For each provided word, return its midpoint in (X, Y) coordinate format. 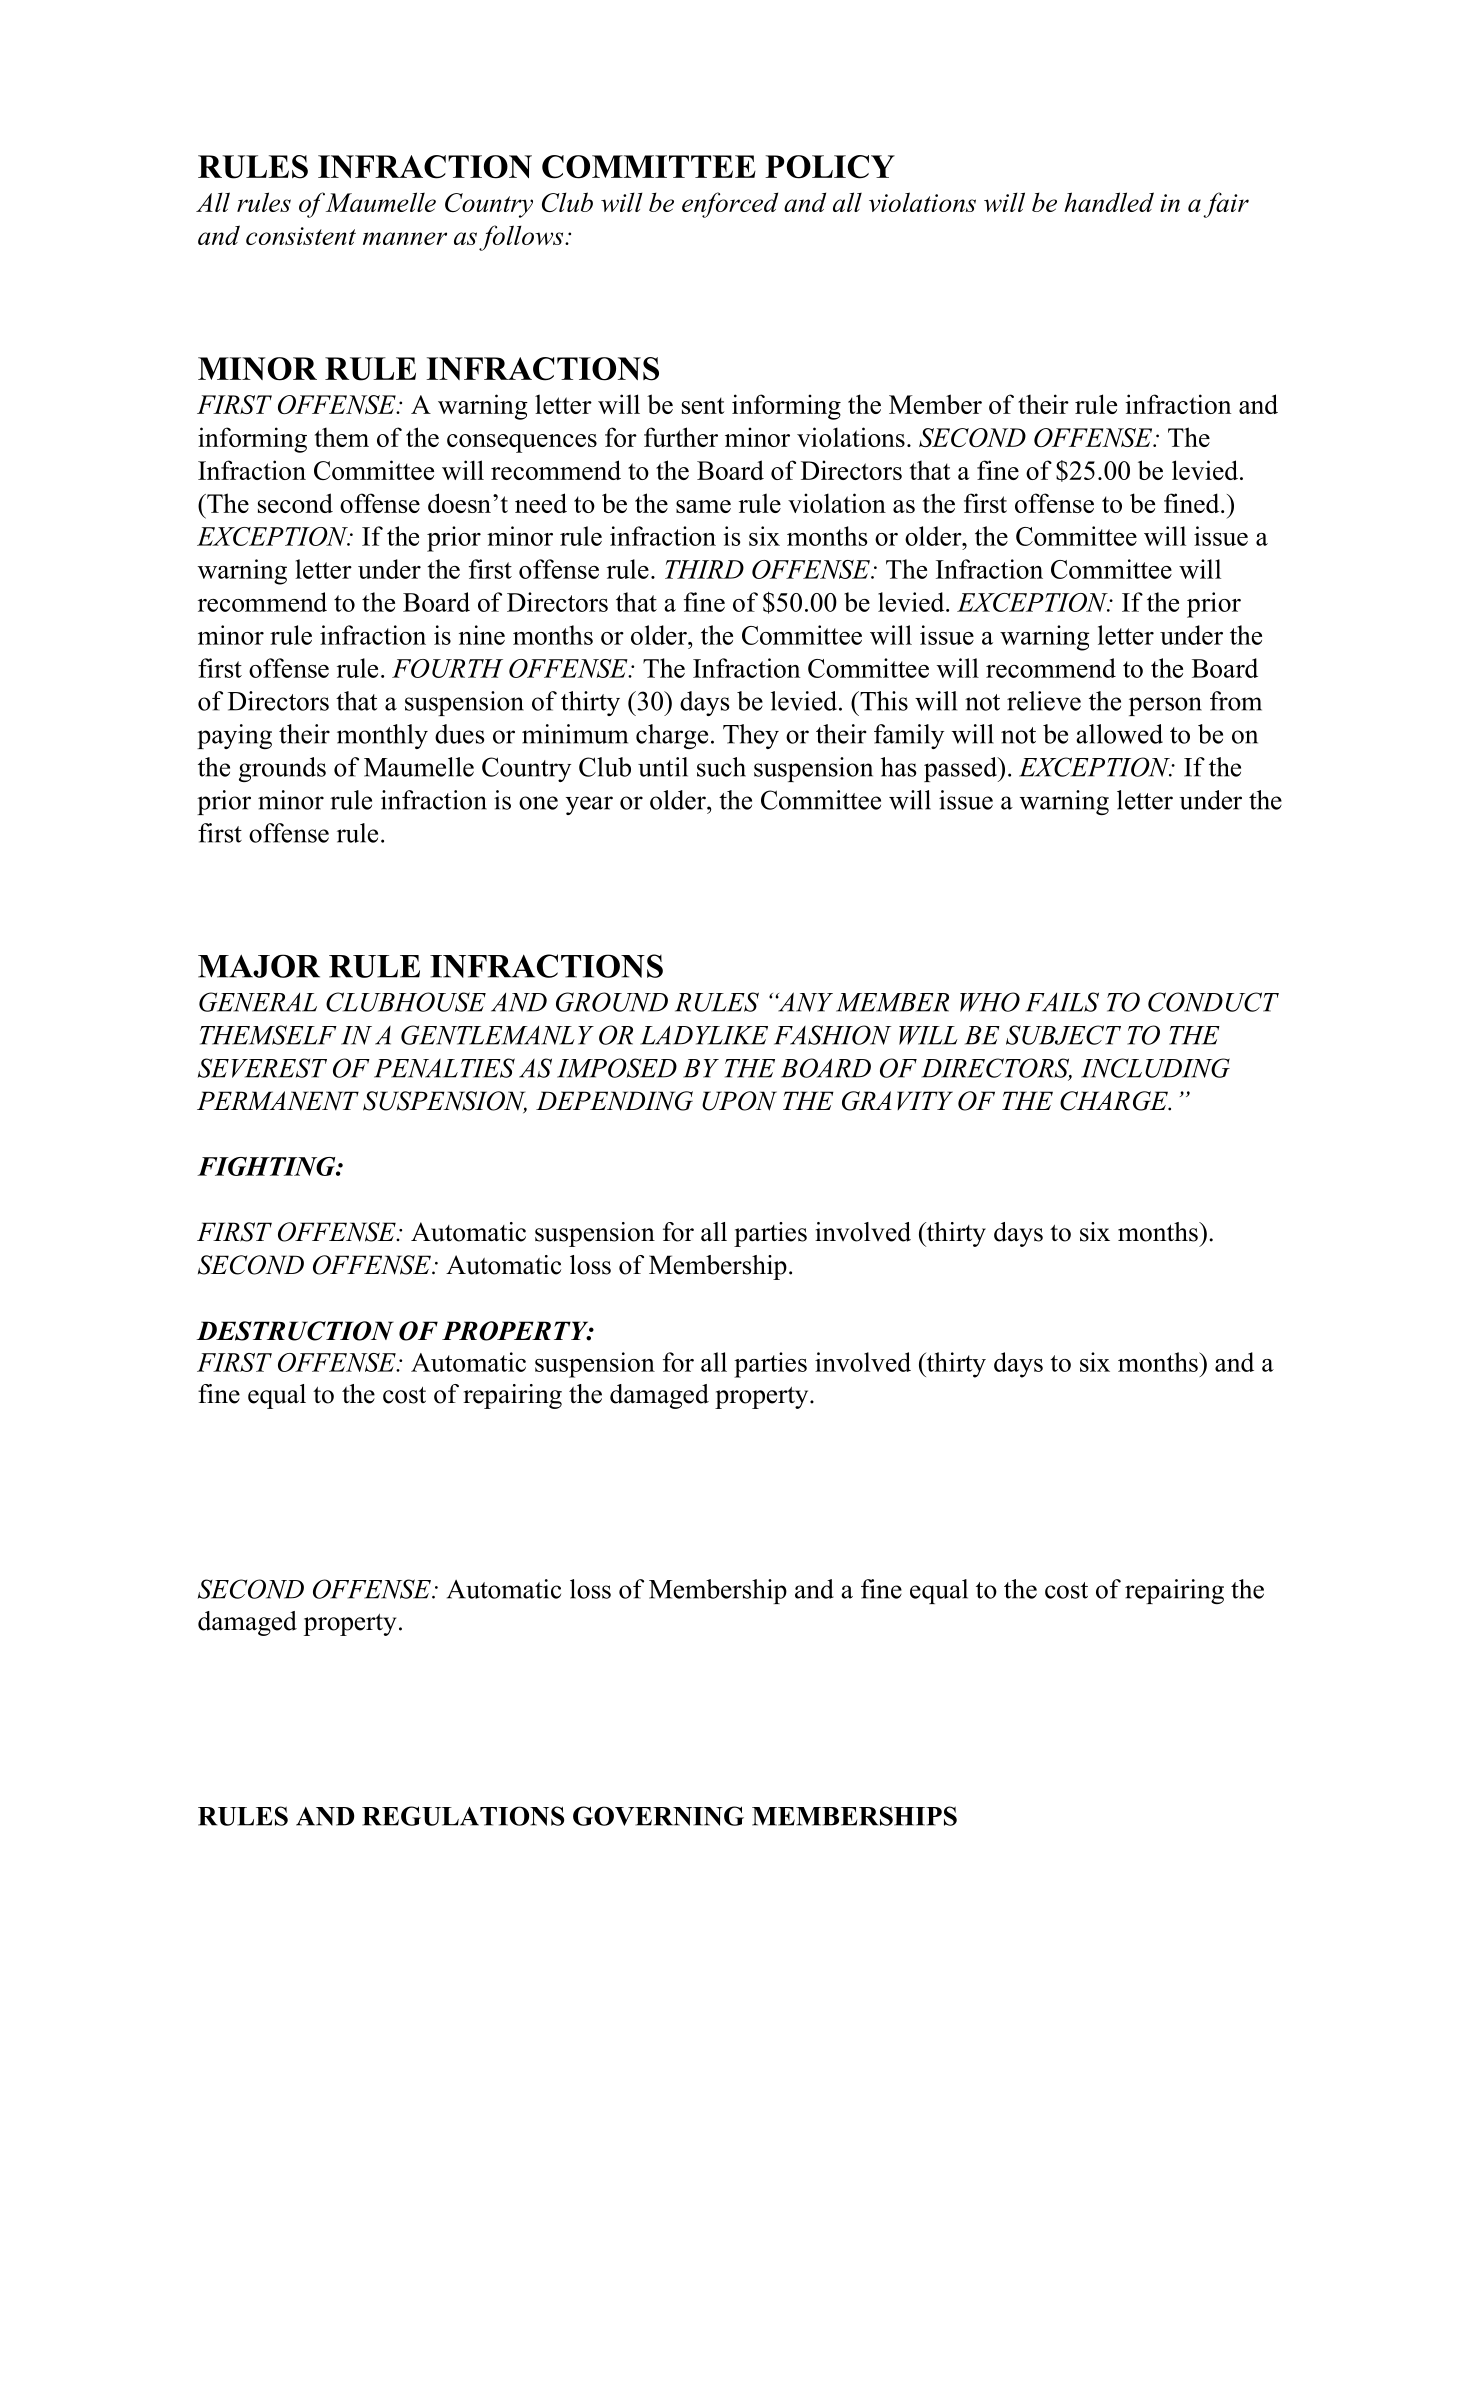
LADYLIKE (704, 1035)
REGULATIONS (463, 1816)
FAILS (1062, 1002)
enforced (730, 205)
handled (1109, 202)
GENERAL (258, 1002)
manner (405, 238)
